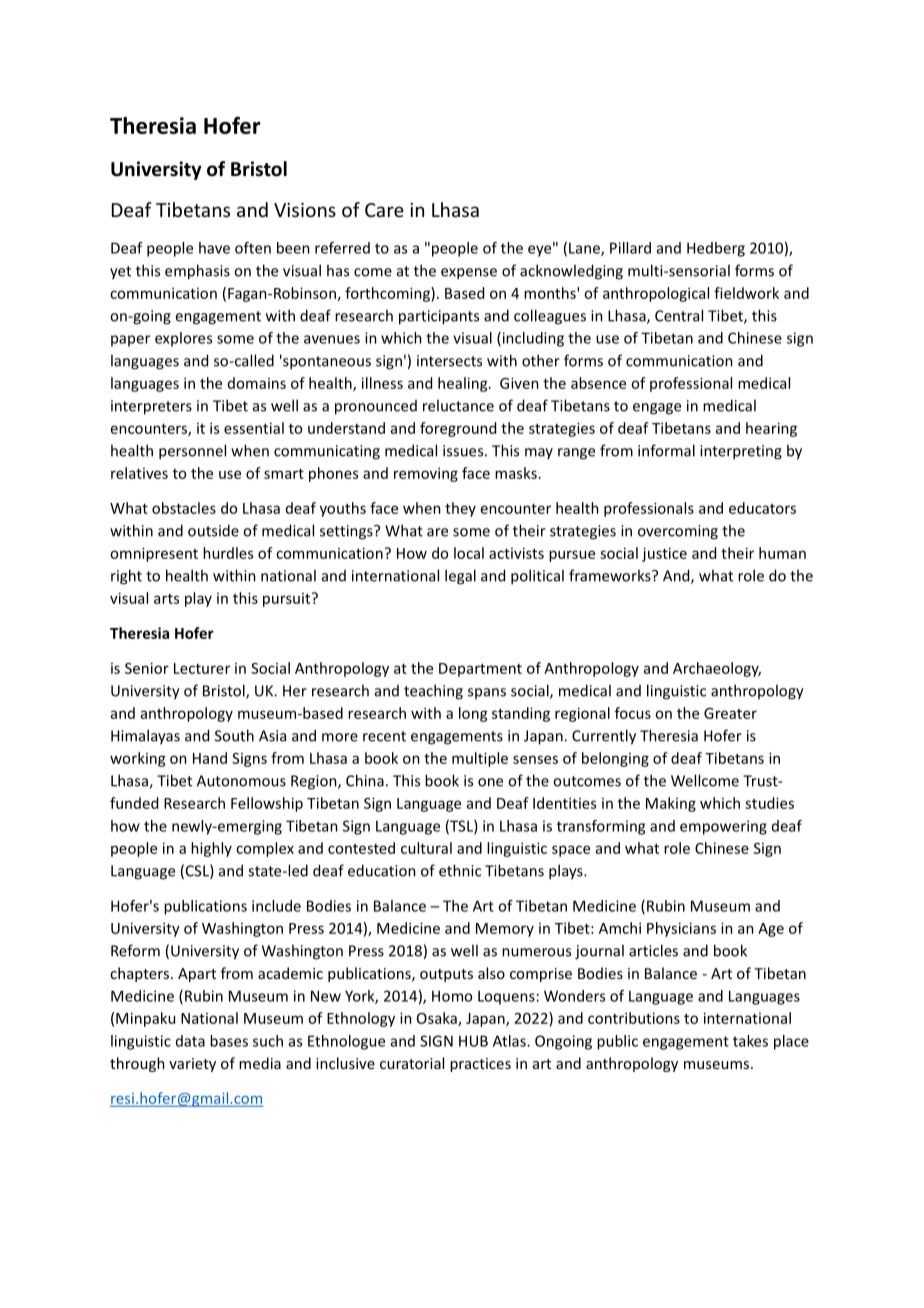  What do you see at coordinates (762, 508) in the screenshot?
I see `educators` at bounding box center [762, 508].
